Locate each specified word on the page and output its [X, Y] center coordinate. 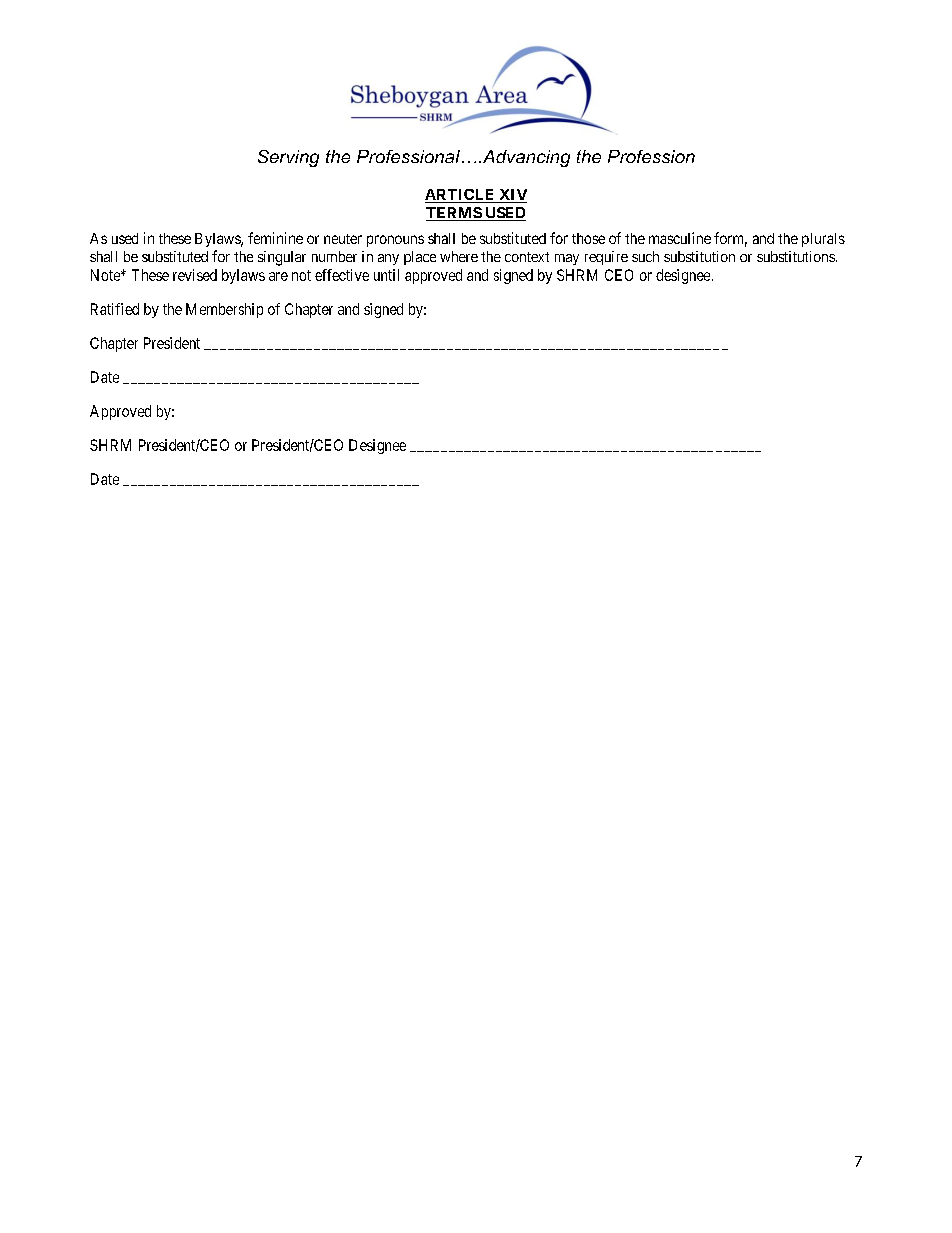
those [588, 238]
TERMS [454, 214]
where [459, 256]
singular [282, 258]
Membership [224, 310]
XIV [512, 196]
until [386, 275]
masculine [680, 238]
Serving [288, 158]
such [645, 256]
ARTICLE [461, 196]
